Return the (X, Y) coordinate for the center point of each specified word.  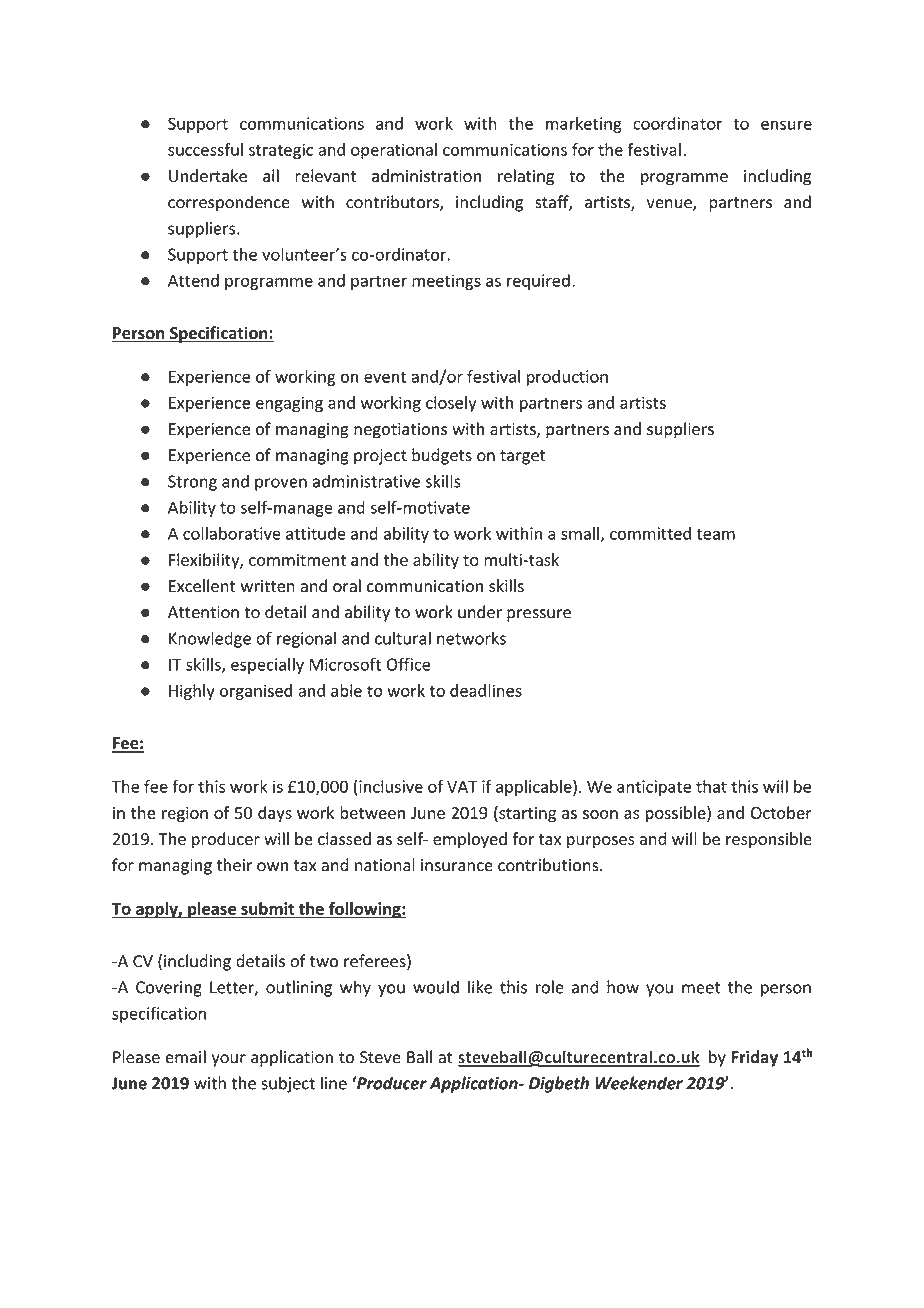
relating (526, 177)
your (229, 1060)
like (480, 987)
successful (205, 149)
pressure (539, 615)
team (716, 534)
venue (670, 205)
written (268, 586)
